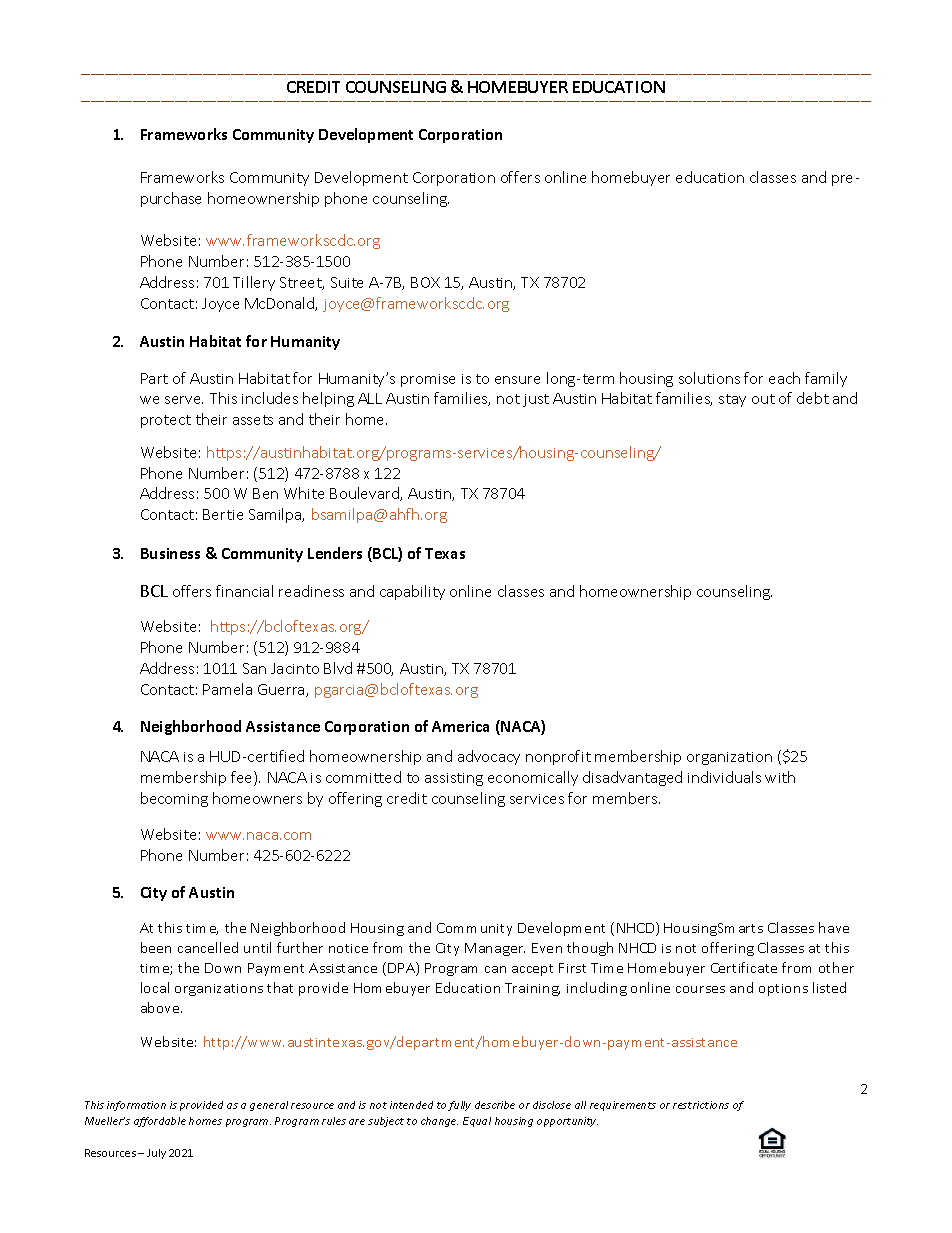 The image size is (952, 1233). What do you see at coordinates (347, 282) in the page?
I see `Suite` at bounding box center [347, 282].
